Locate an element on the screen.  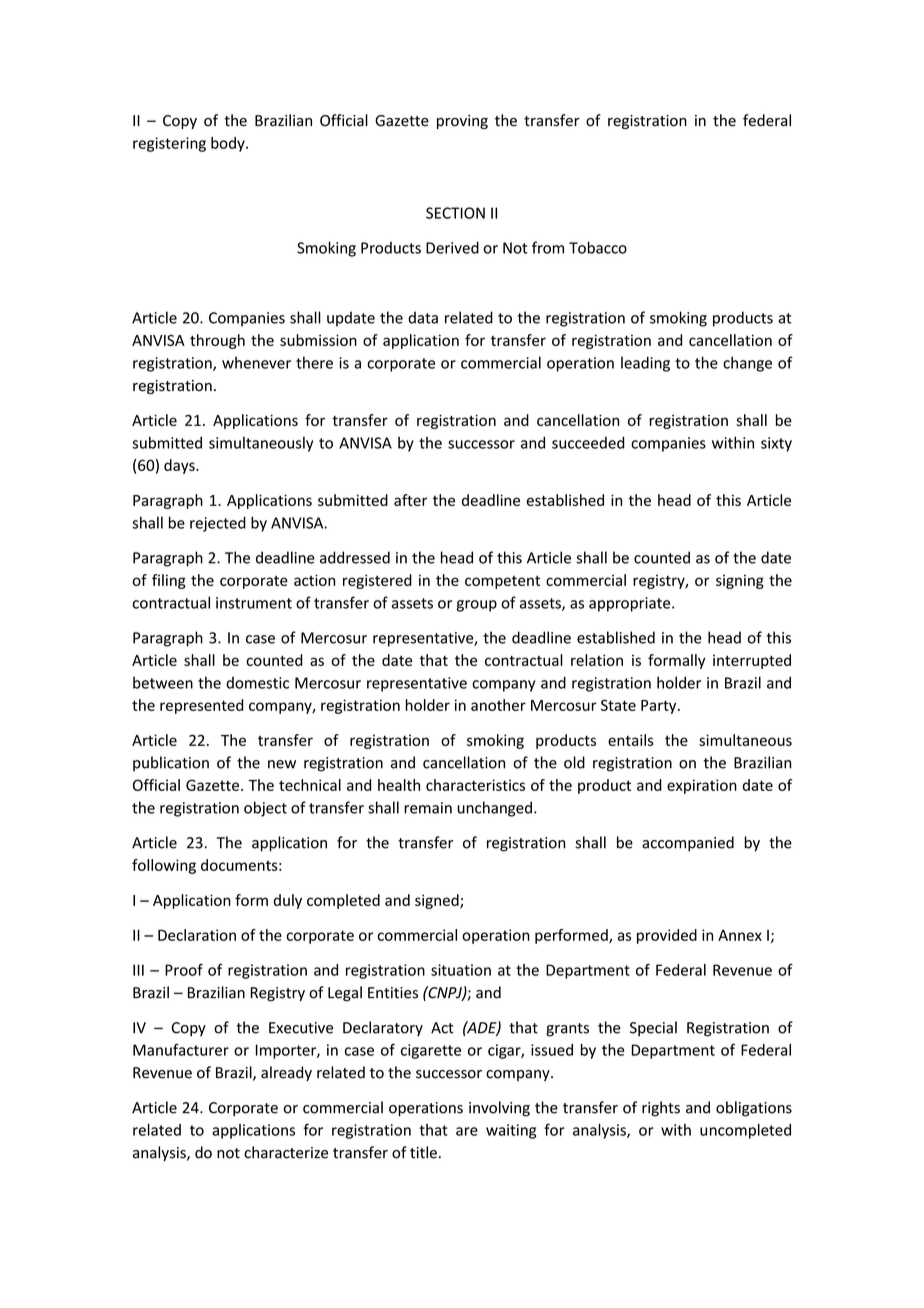
following is located at coordinates (164, 866).
